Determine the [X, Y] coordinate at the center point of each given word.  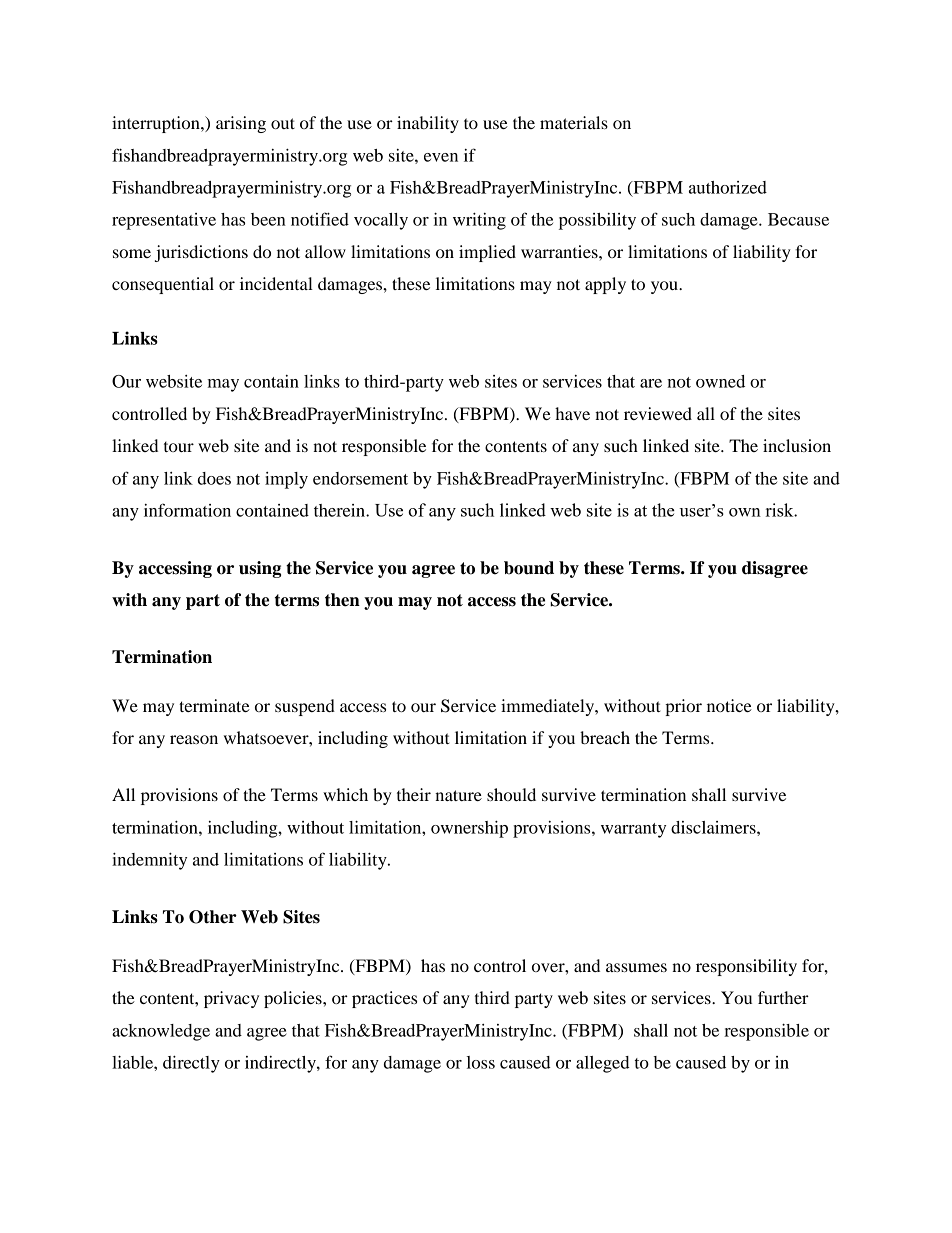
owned [720, 381]
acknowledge [161, 1032]
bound [529, 568]
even [441, 157]
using [260, 569]
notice [729, 705]
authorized [728, 187]
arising [241, 124]
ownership [469, 829]
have [572, 413]
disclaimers [714, 827]
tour [179, 447]
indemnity [149, 861]
